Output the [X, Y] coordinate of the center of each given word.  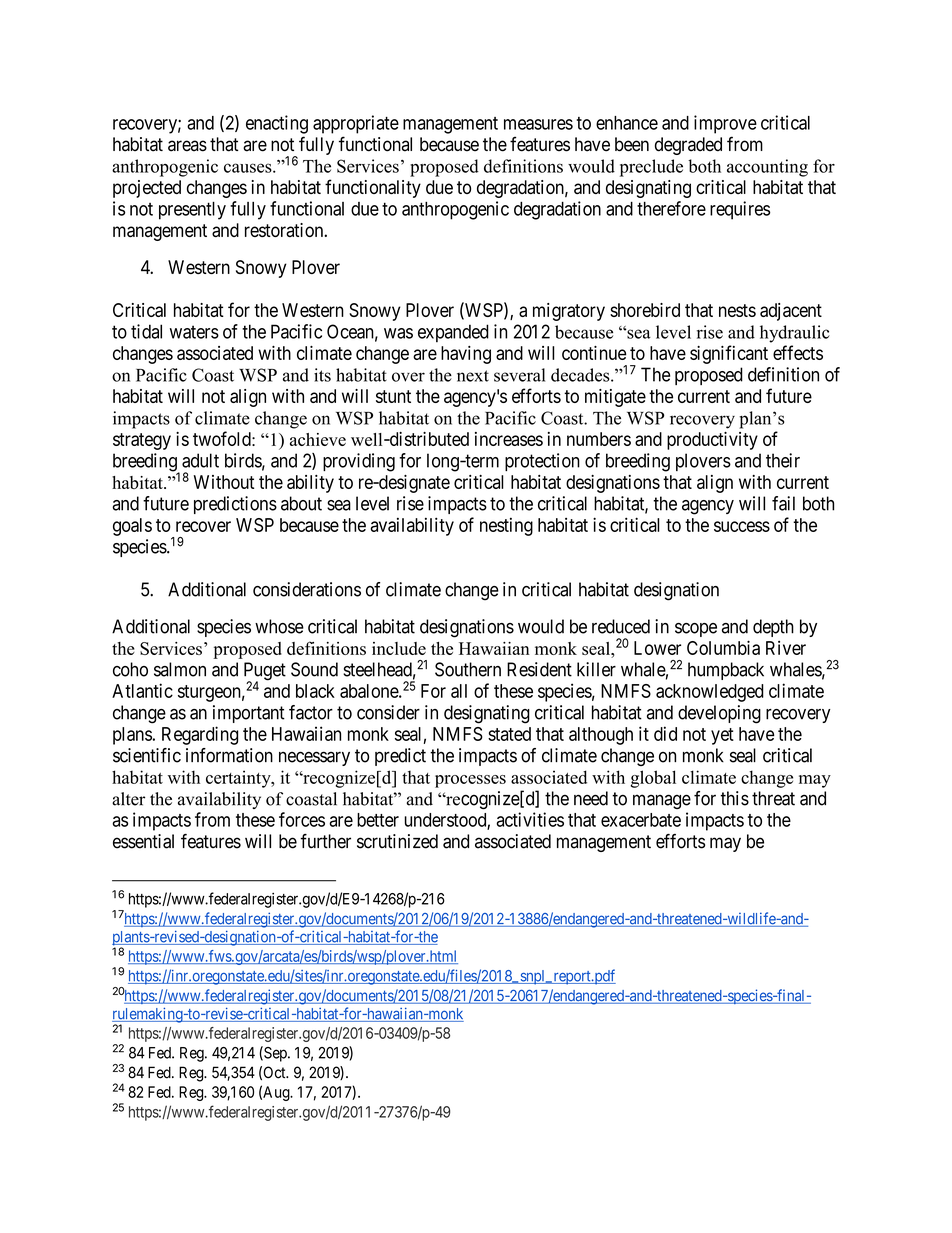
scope [696, 630]
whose [279, 626]
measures [538, 124]
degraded [688, 146]
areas [187, 146]
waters [194, 332]
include [399, 648]
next [473, 376]
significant [729, 354]
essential [143, 841]
